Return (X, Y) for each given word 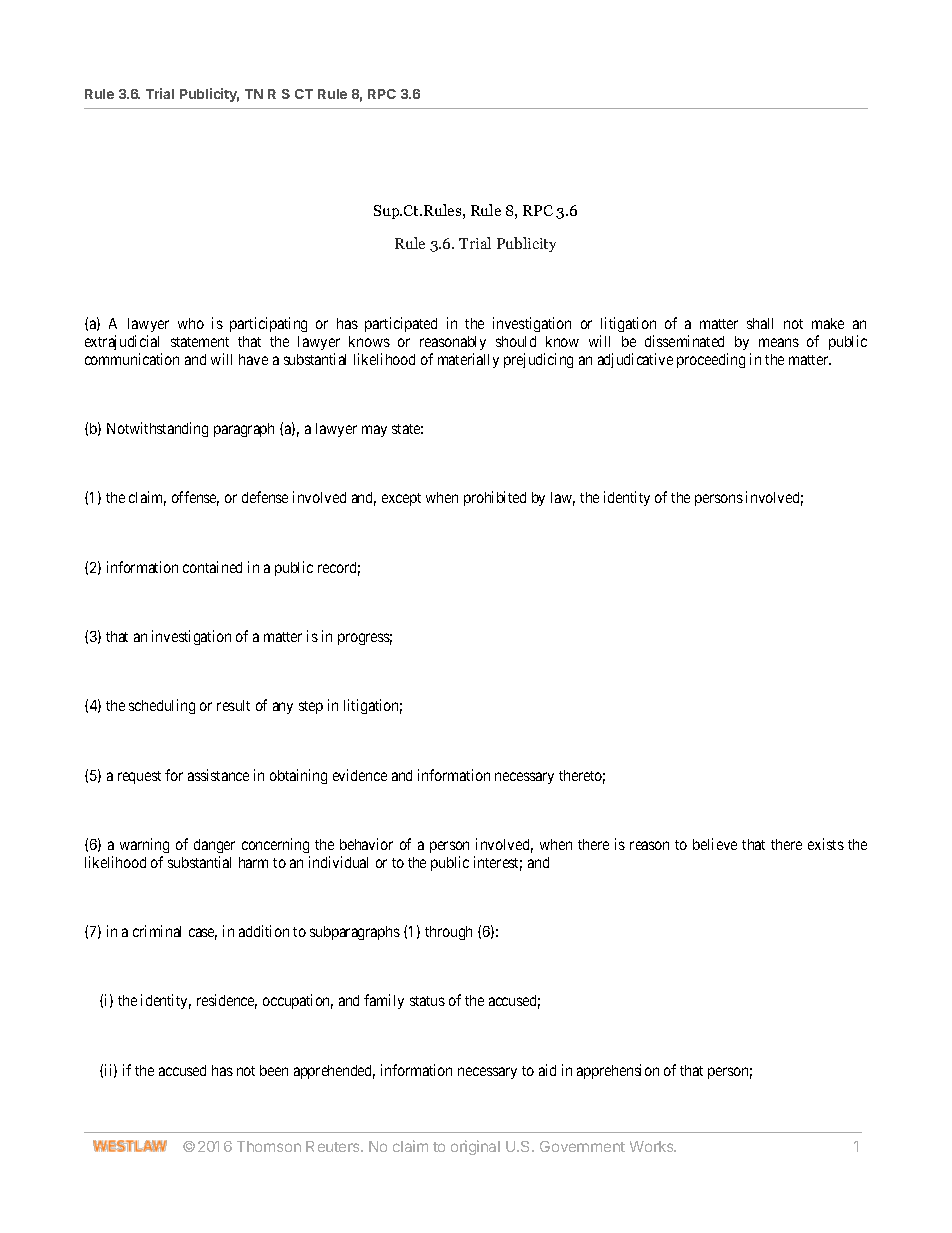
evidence (360, 775)
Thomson (269, 1146)
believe (715, 844)
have (253, 359)
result (233, 705)
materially (468, 360)
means (779, 342)
